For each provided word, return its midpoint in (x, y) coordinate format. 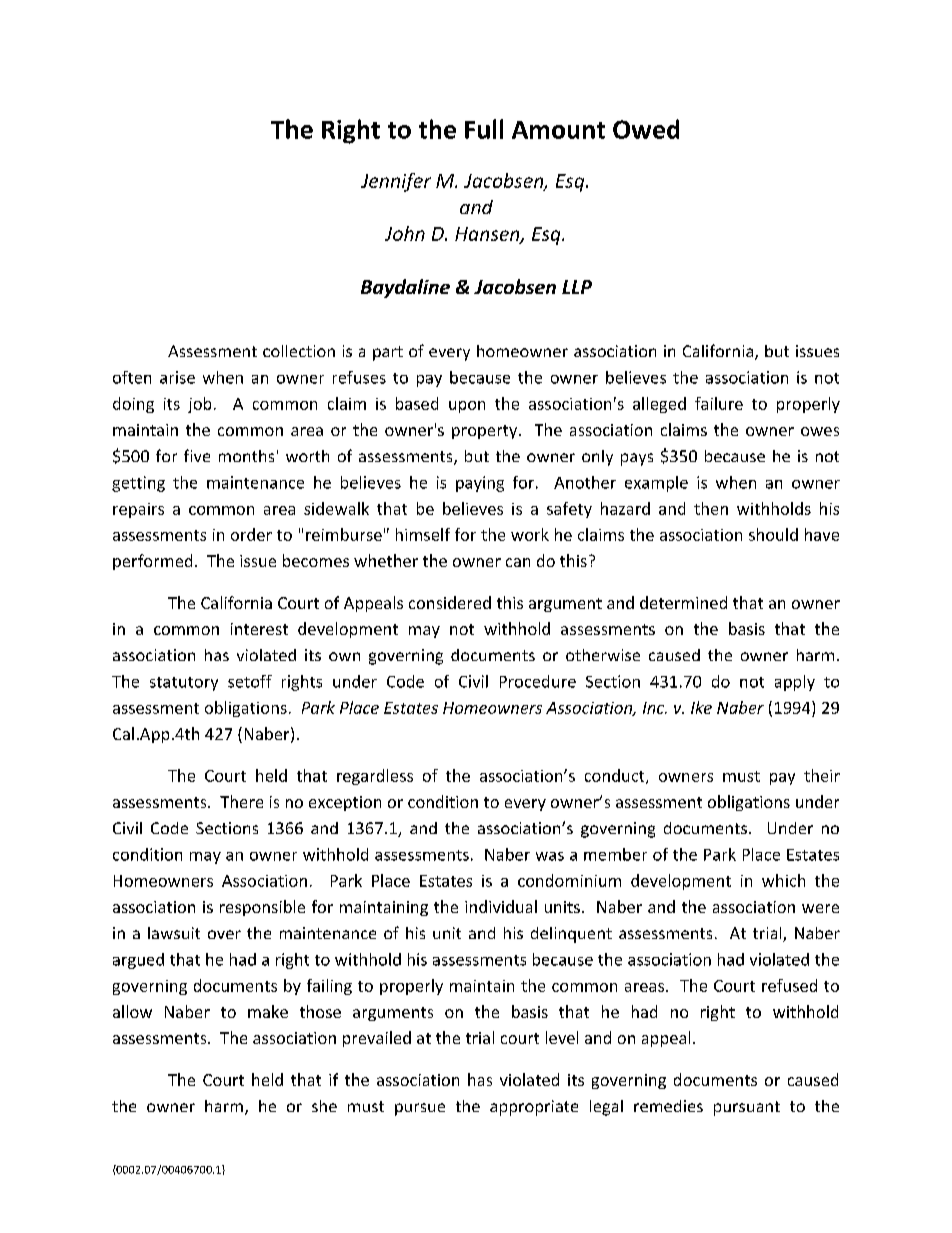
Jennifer (396, 182)
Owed (646, 129)
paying (480, 484)
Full (484, 129)
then (711, 508)
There (241, 801)
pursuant (747, 1108)
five (197, 455)
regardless (375, 777)
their (822, 775)
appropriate (534, 1108)
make (268, 1011)
